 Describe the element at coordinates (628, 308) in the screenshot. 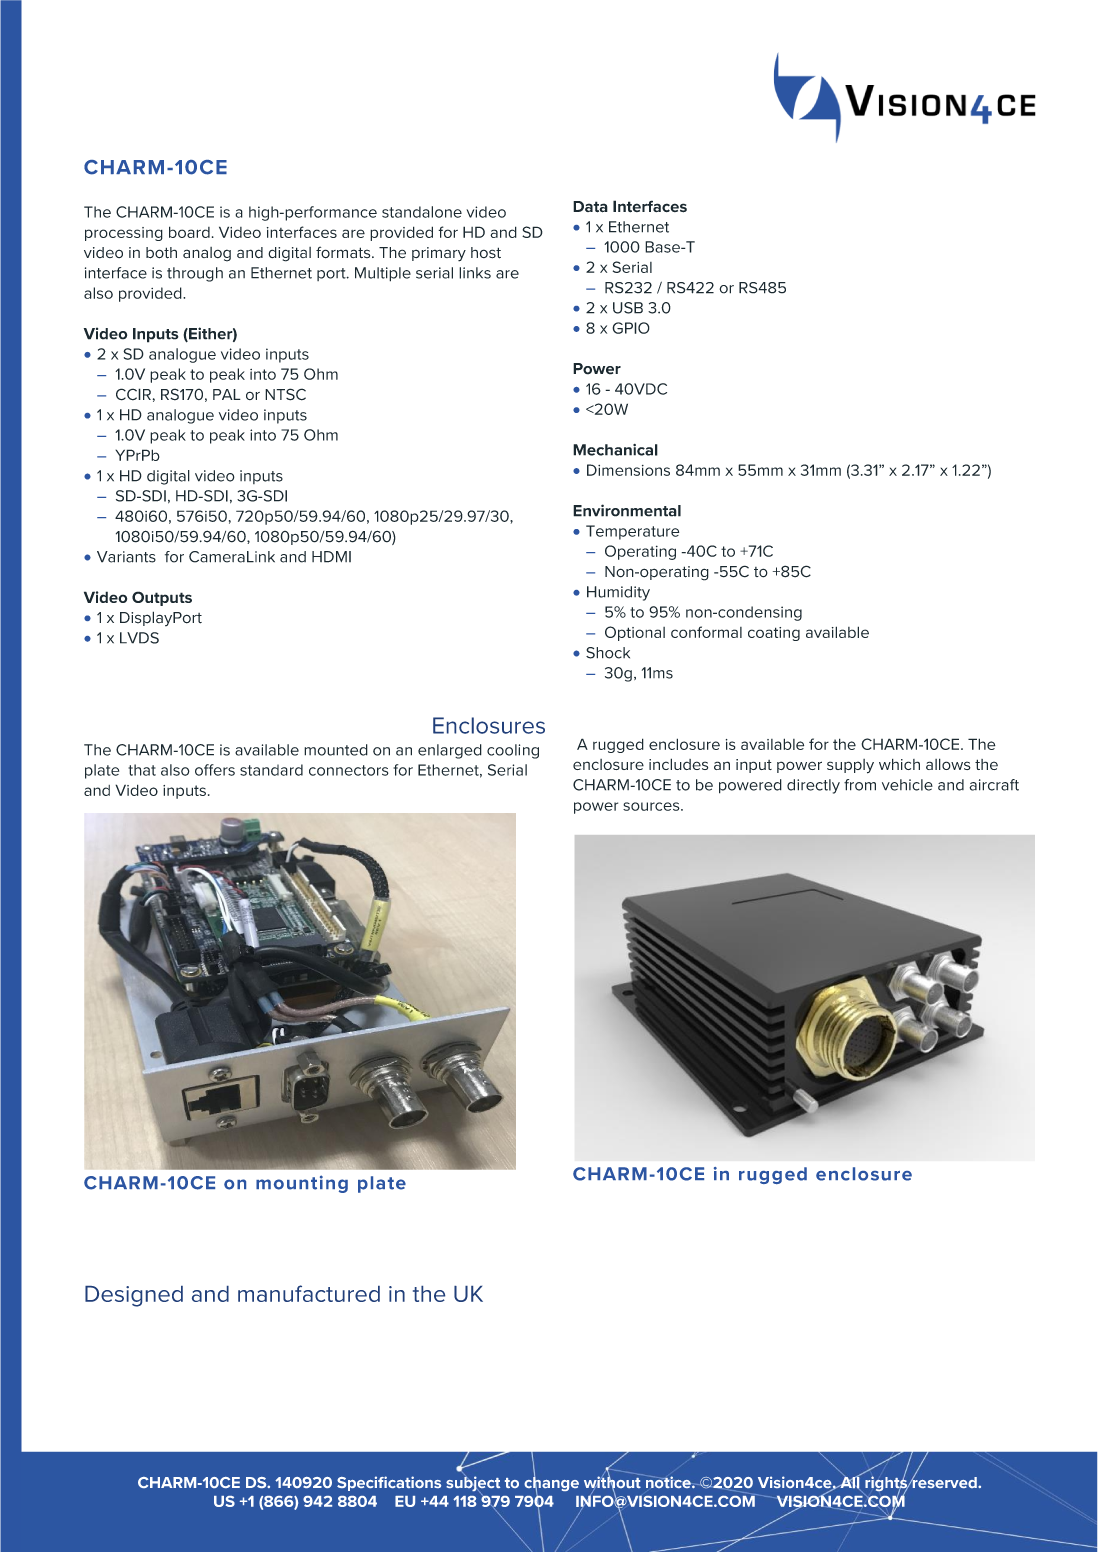

I see `USB` at that location.
